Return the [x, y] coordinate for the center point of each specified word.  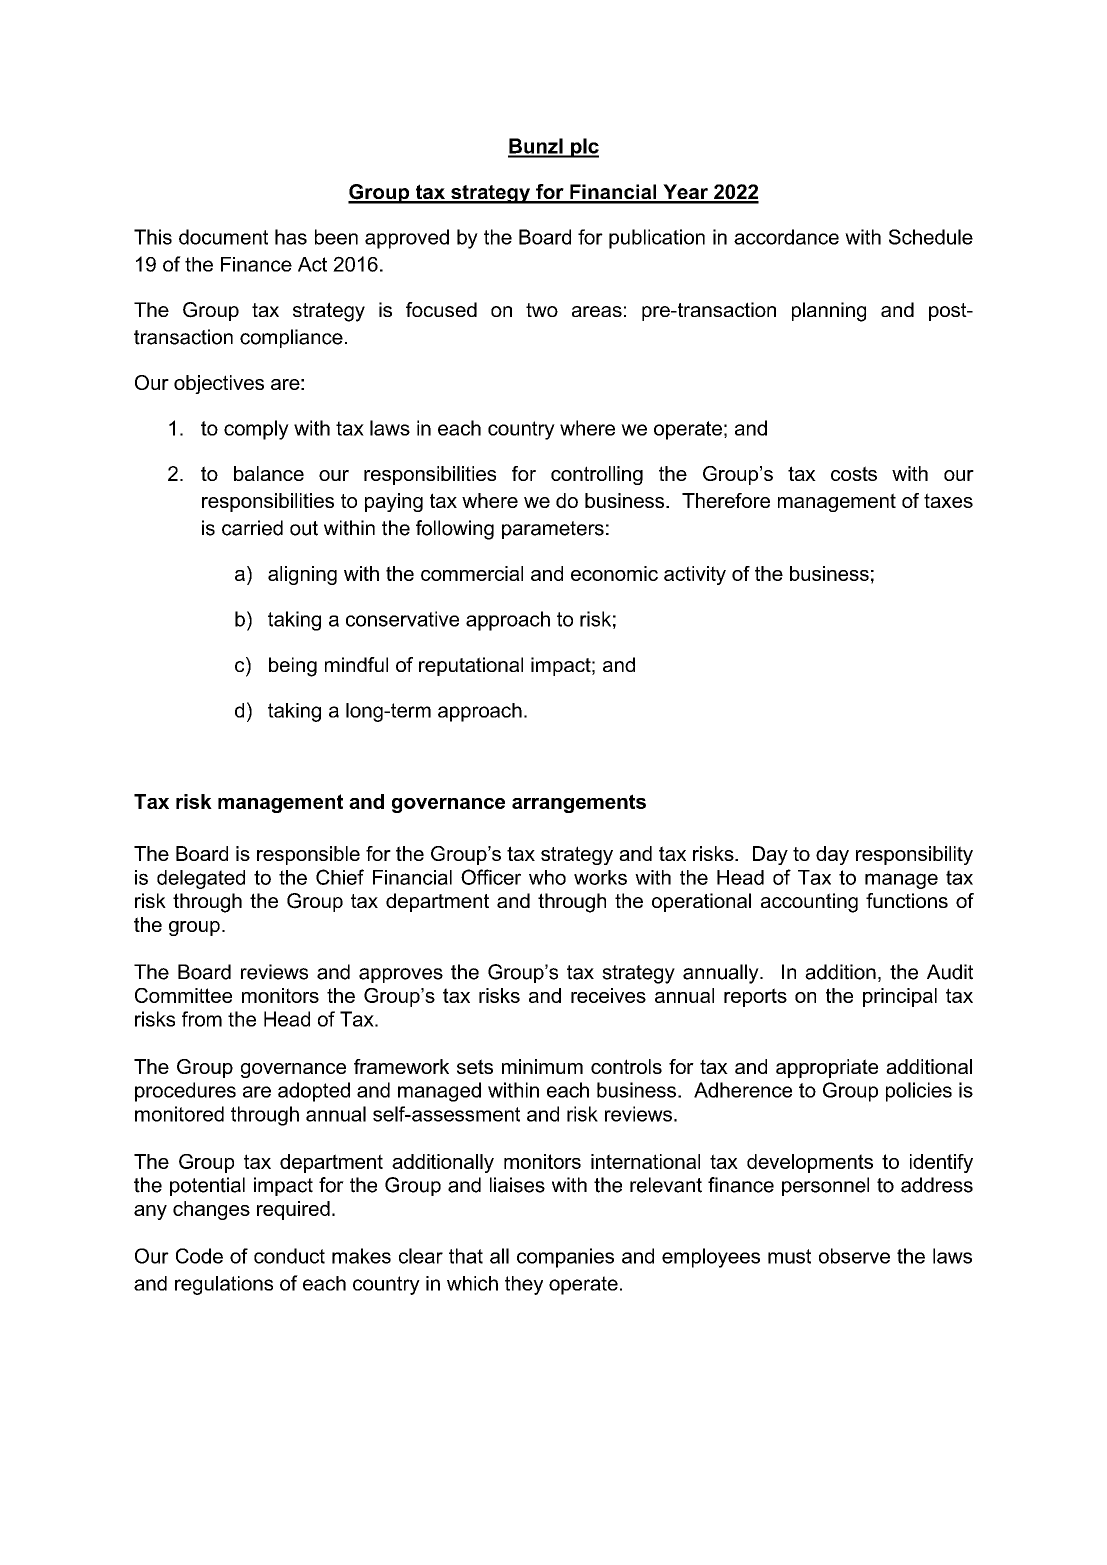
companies [565, 1258]
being [293, 667]
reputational [471, 666]
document [223, 237]
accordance [786, 237]
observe [854, 1256]
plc [584, 148]
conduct [289, 1256]
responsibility [914, 855]
